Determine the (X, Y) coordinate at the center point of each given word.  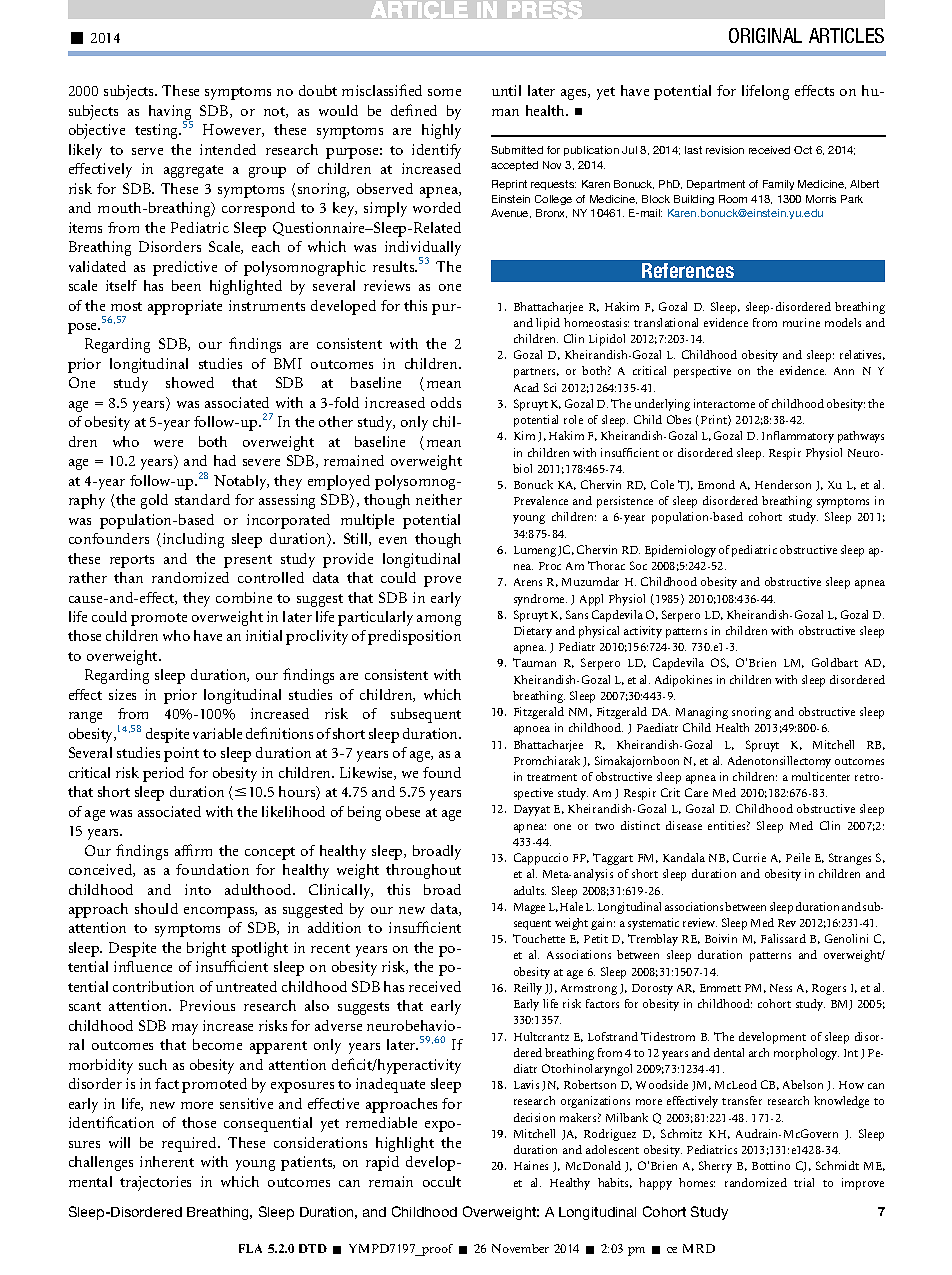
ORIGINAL (765, 35)
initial (264, 635)
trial (804, 1182)
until (506, 90)
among (439, 620)
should (156, 908)
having (171, 114)
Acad (526, 387)
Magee (529, 908)
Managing (702, 713)
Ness (781, 988)
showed (190, 382)
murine (801, 322)
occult (442, 1181)
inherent (167, 1161)
